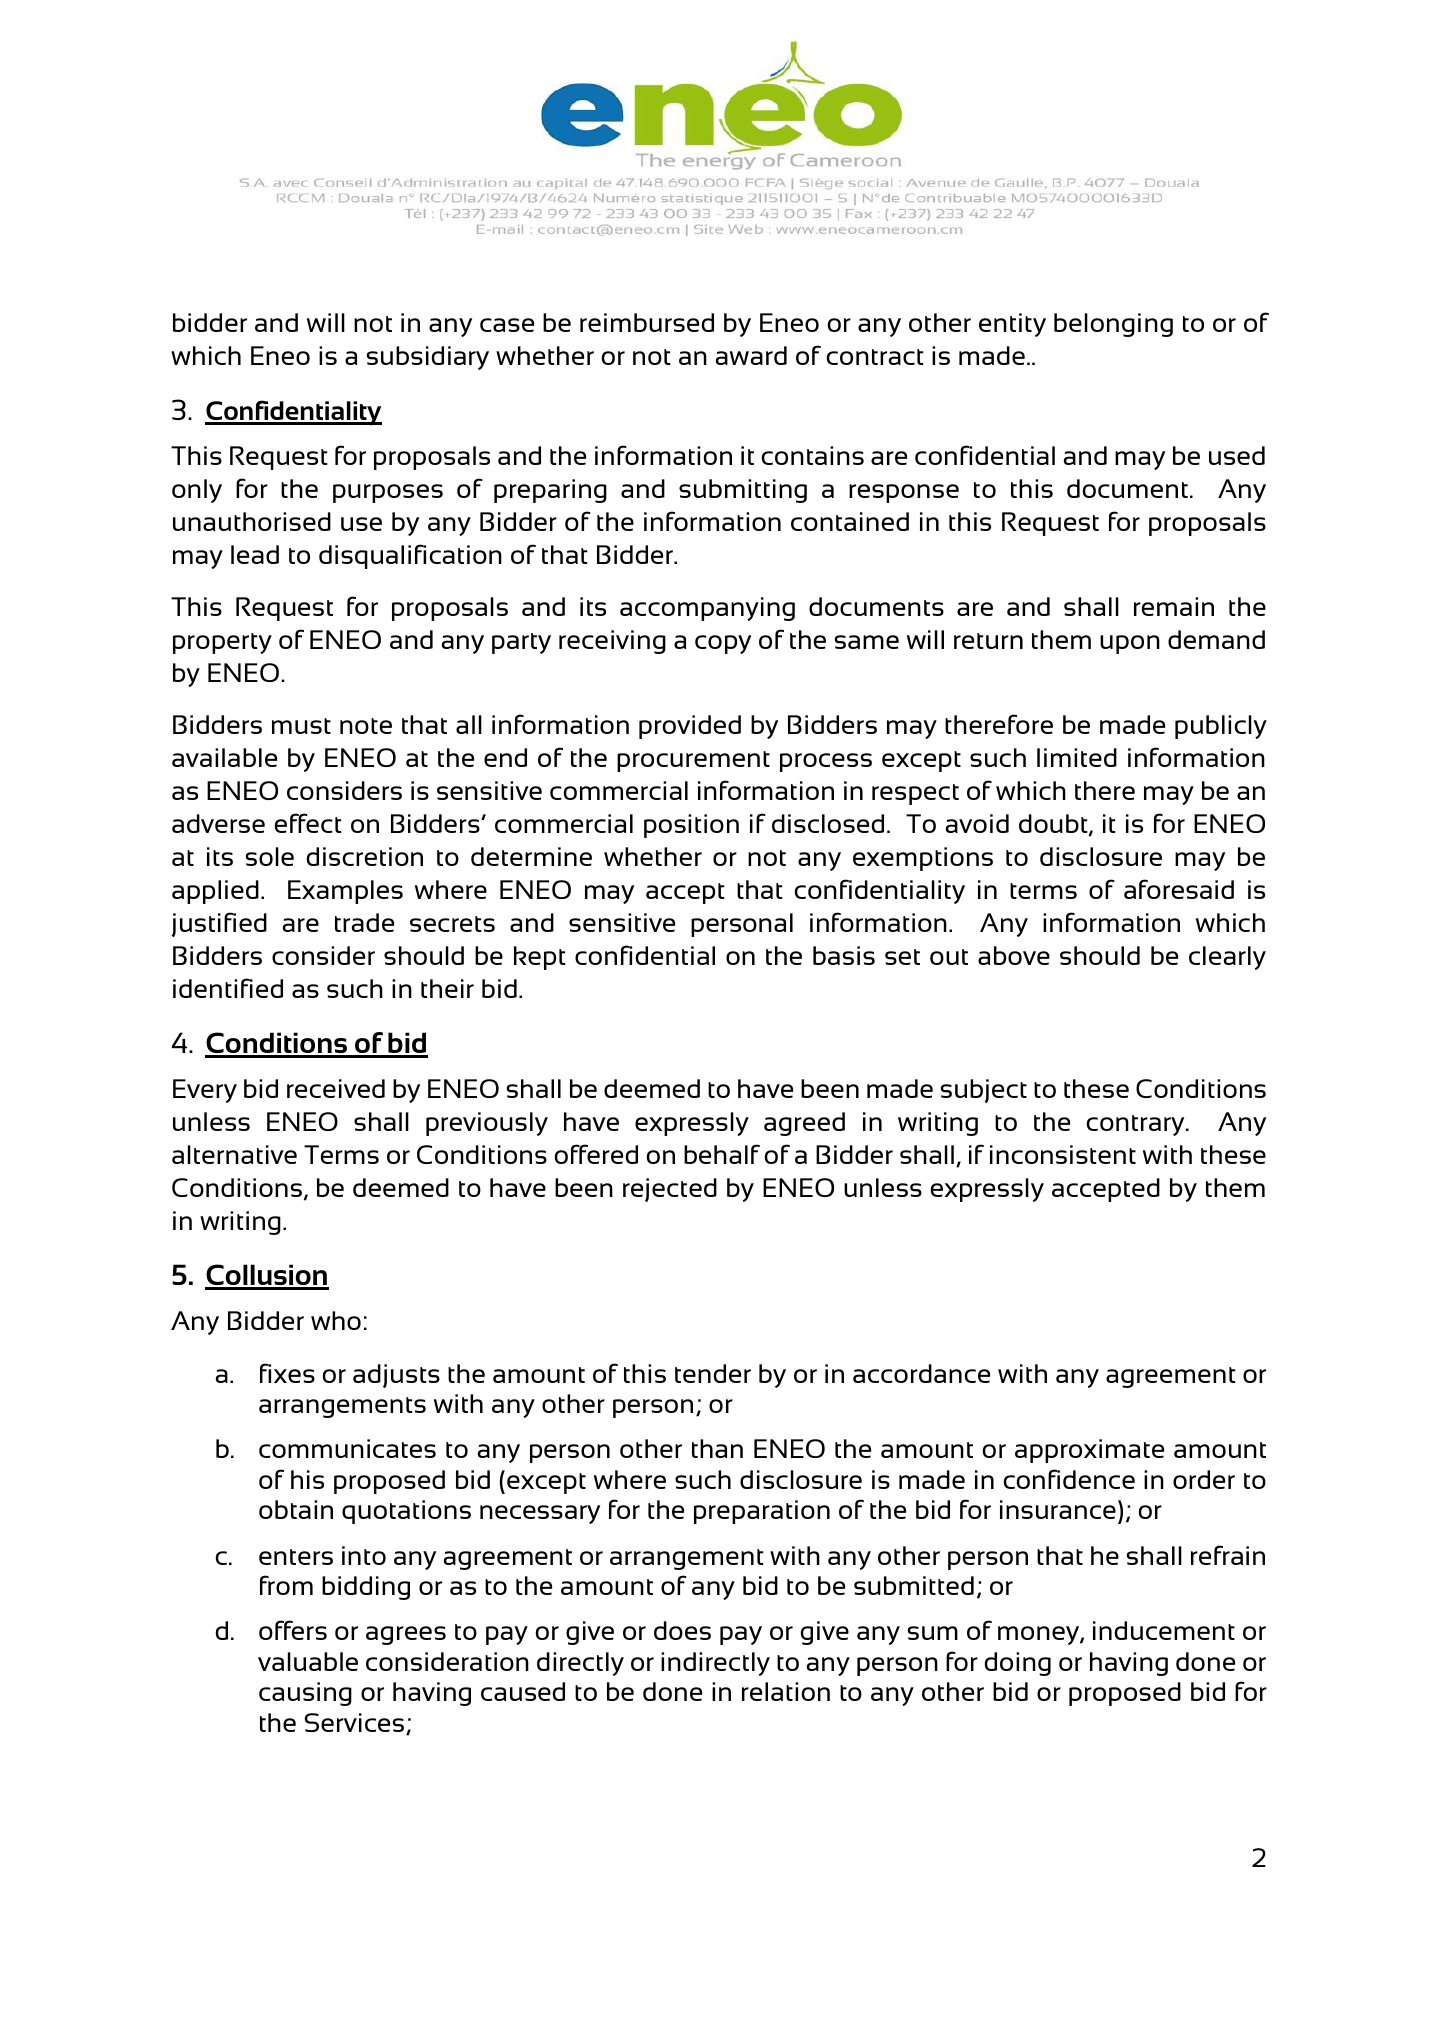 This page has width=1438, height=2034. I want to click on rejected, so click(670, 1190).
